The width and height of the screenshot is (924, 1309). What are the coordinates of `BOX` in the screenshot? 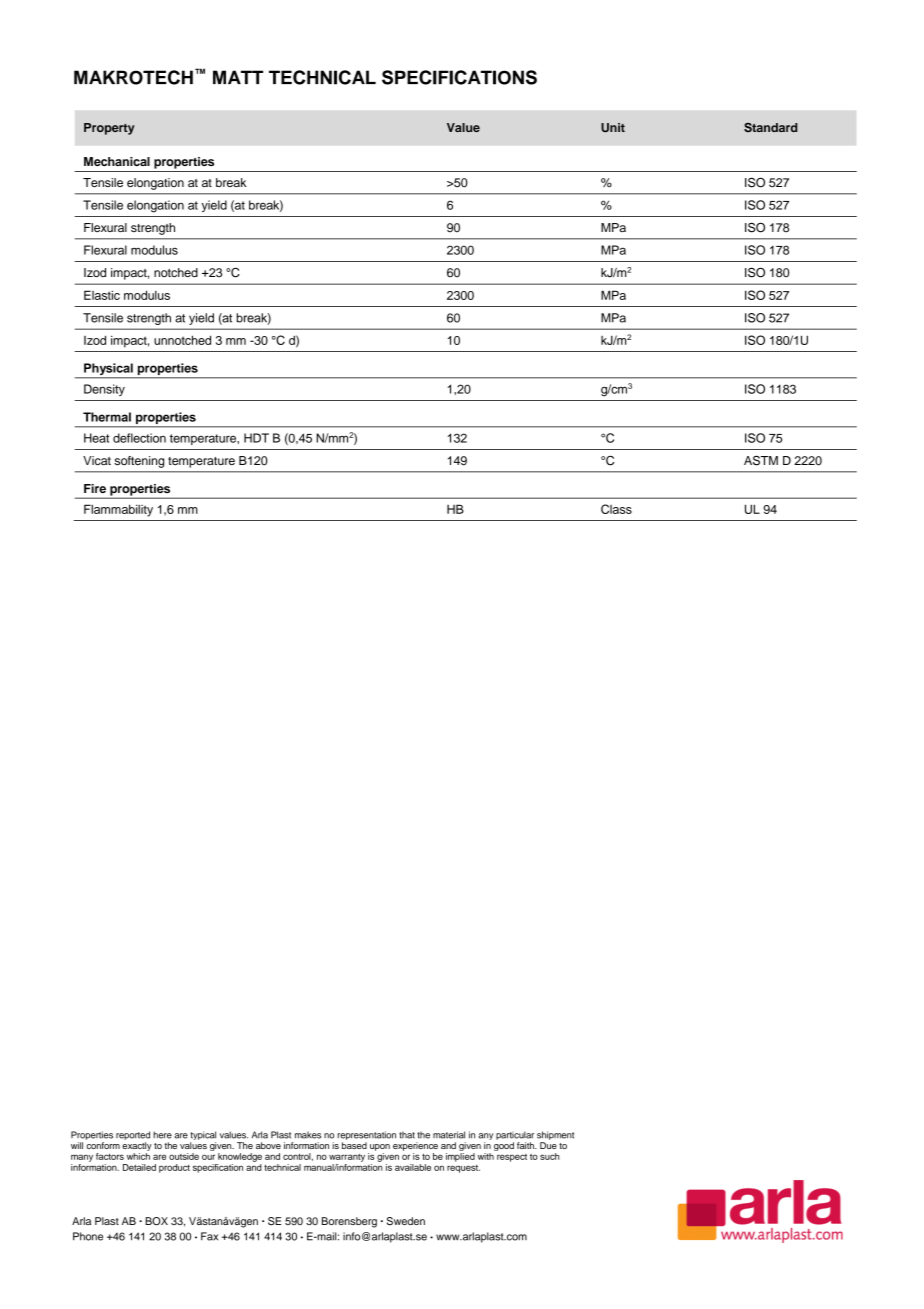 It's located at (156, 1221).
